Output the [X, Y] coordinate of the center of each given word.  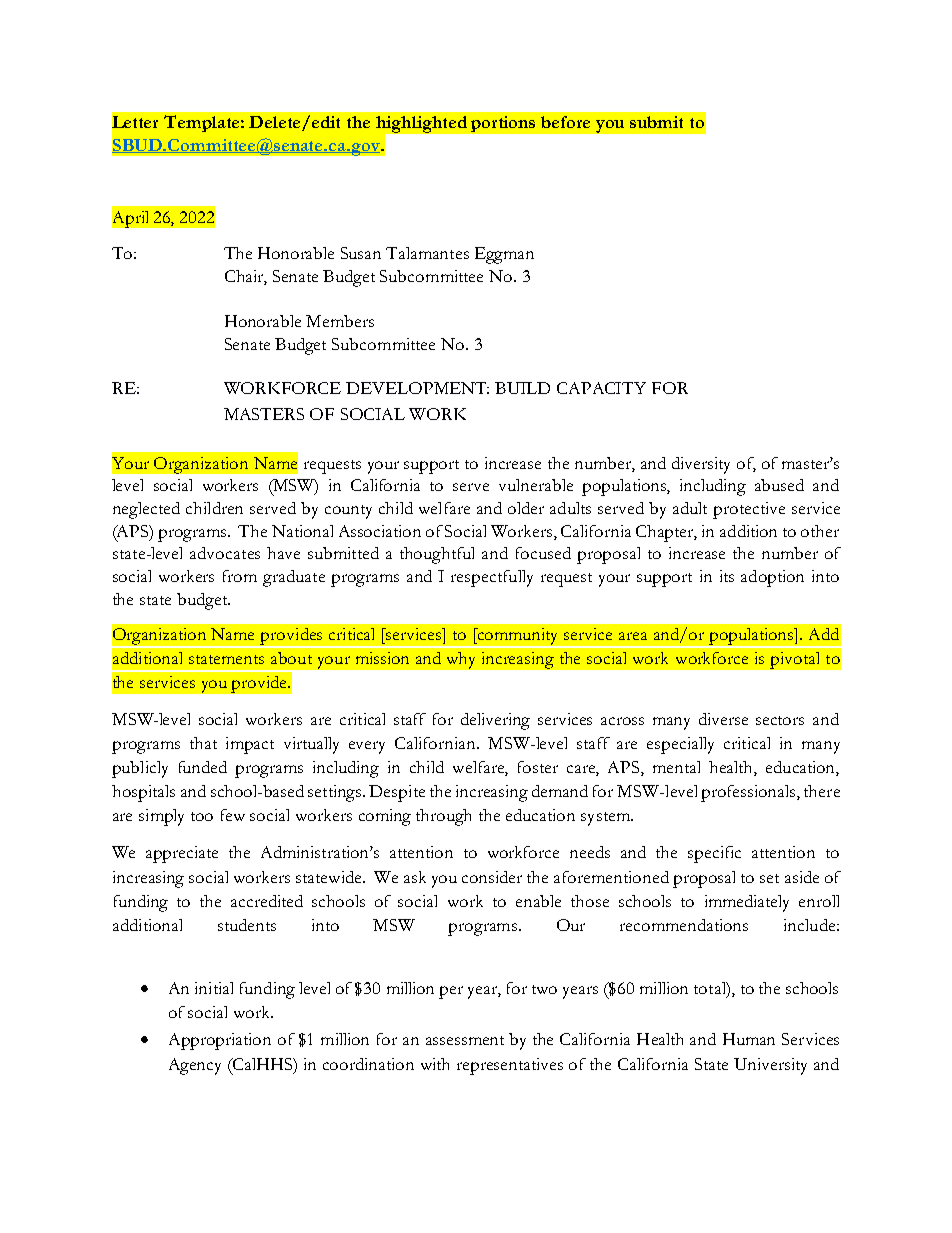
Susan [361, 253]
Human [749, 1039]
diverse [723, 719]
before [565, 122]
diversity [701, 465]
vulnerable [536, 485]
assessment [465, 1040]
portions [503, 124]
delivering [495, 721]
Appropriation [220, 1041]
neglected [146, 510]
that [203, 743]
